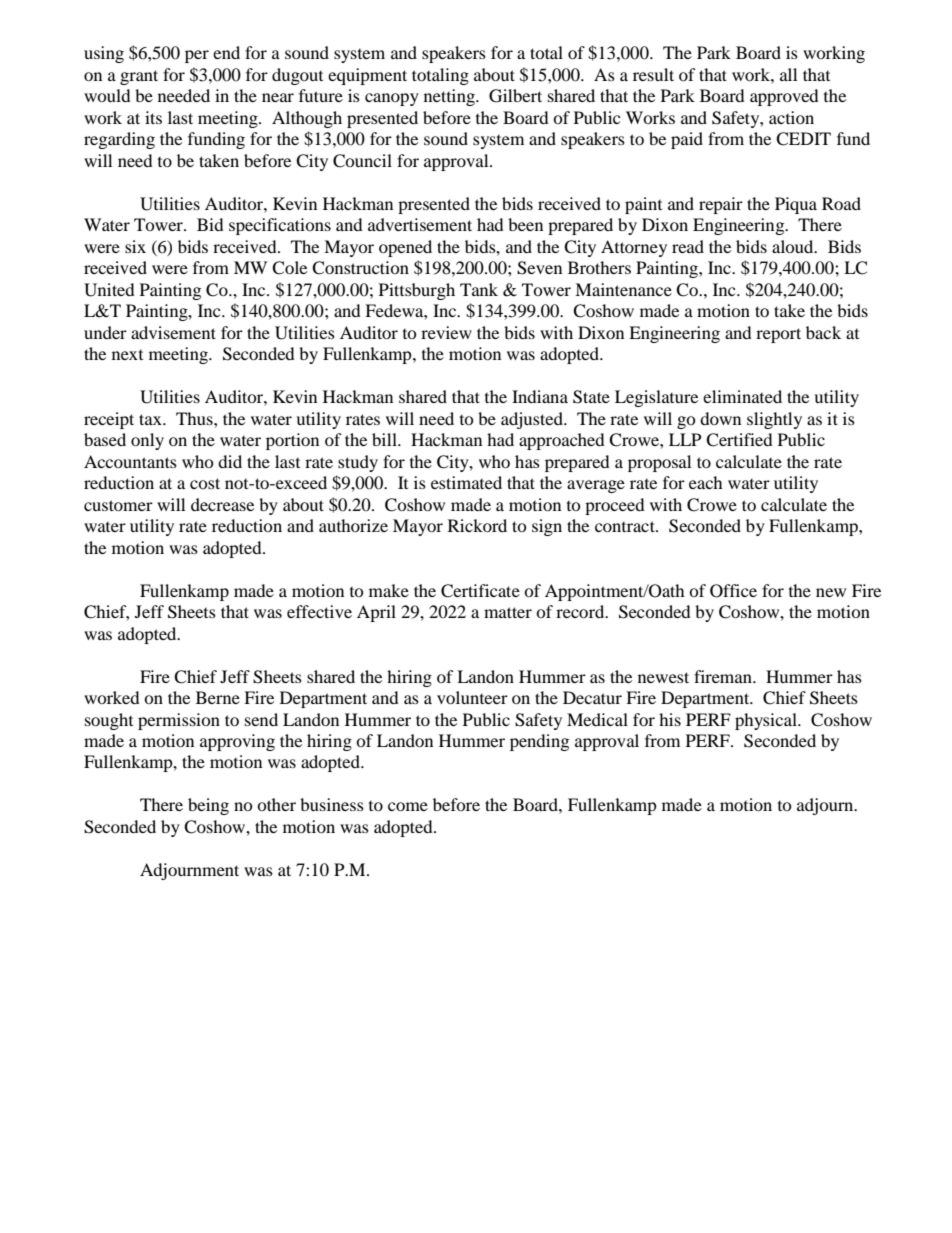 This screenshot has height=1233, width=952. Describe the element at coordinates (533, 420) in the screenshot. I see `adjusted` at that location.
